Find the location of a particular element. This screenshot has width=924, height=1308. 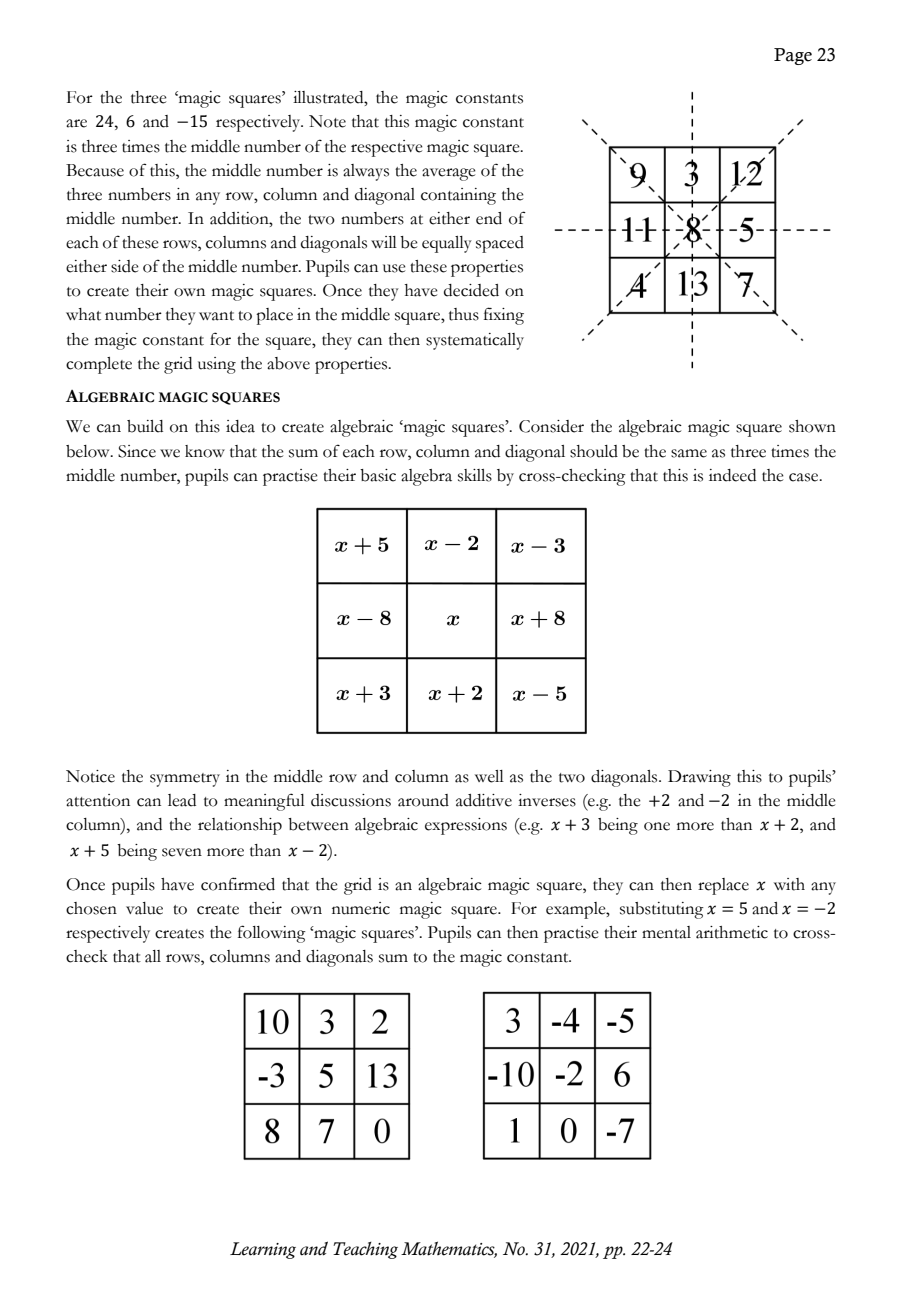

arithmetic is located at coordinates (732, 932).
